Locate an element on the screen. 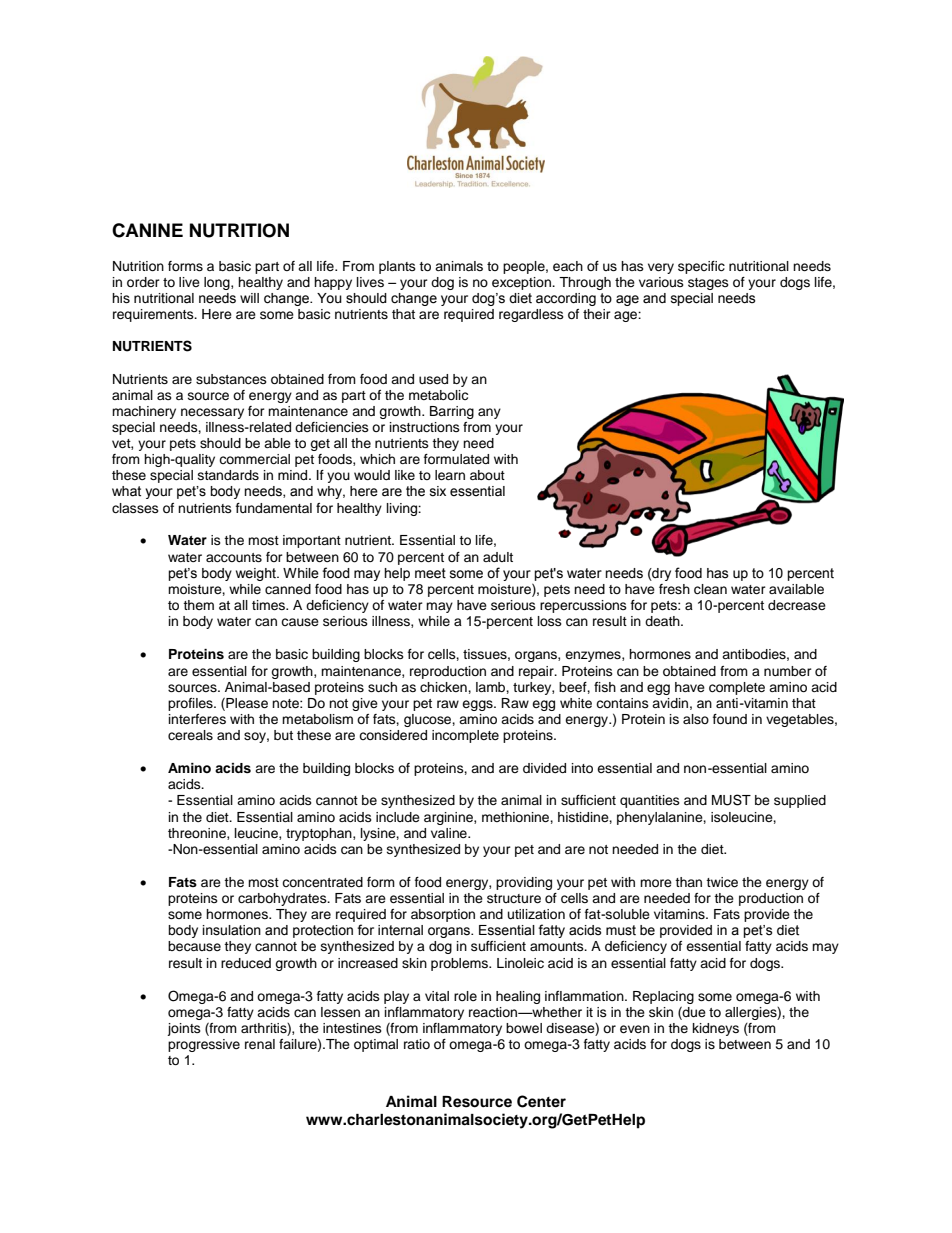 The width and height of the screenshot is (952, 1233). clean is located at coordinates (710, 589).
